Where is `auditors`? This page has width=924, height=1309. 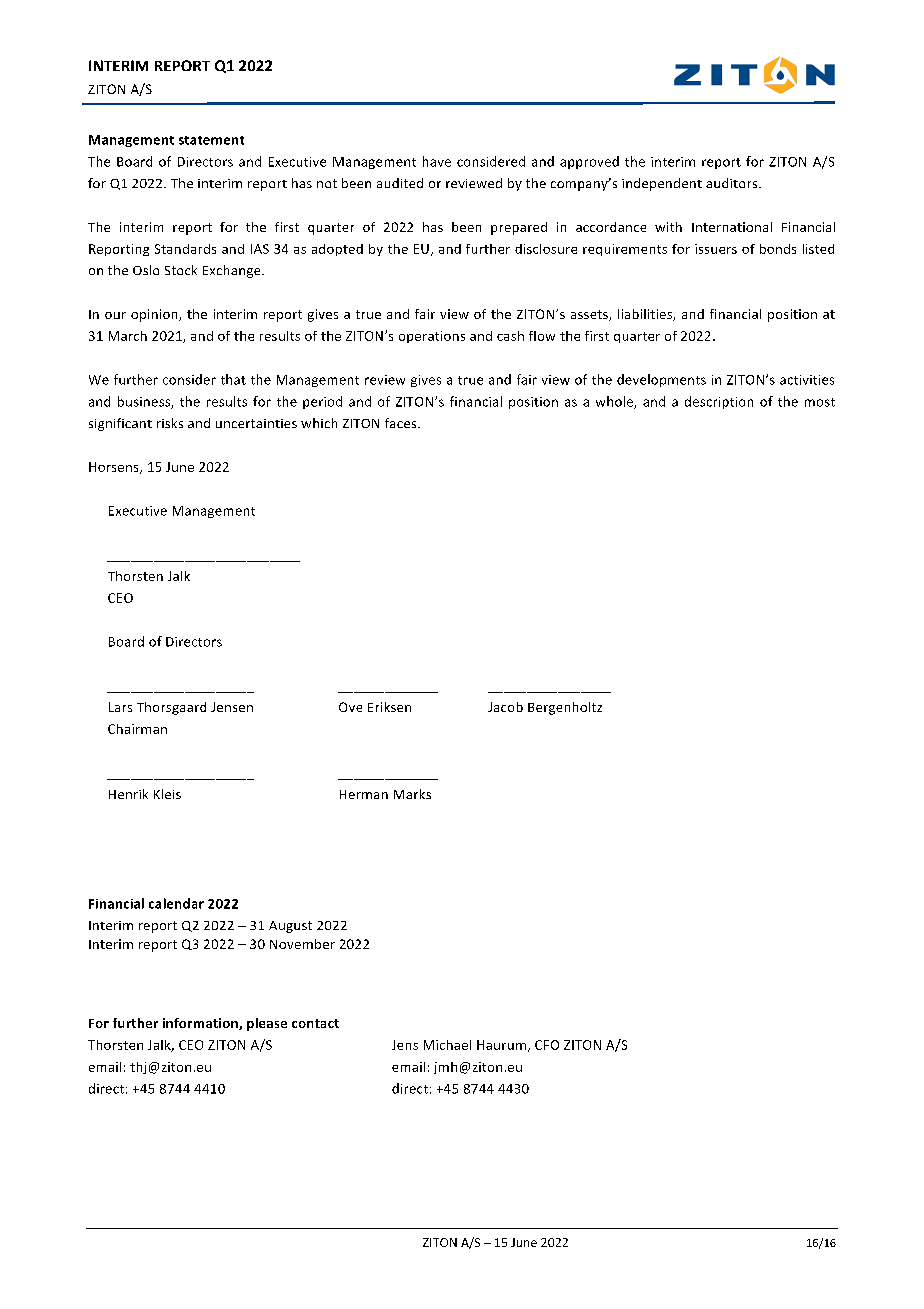
auditors is located at coordinates (733, 183).
